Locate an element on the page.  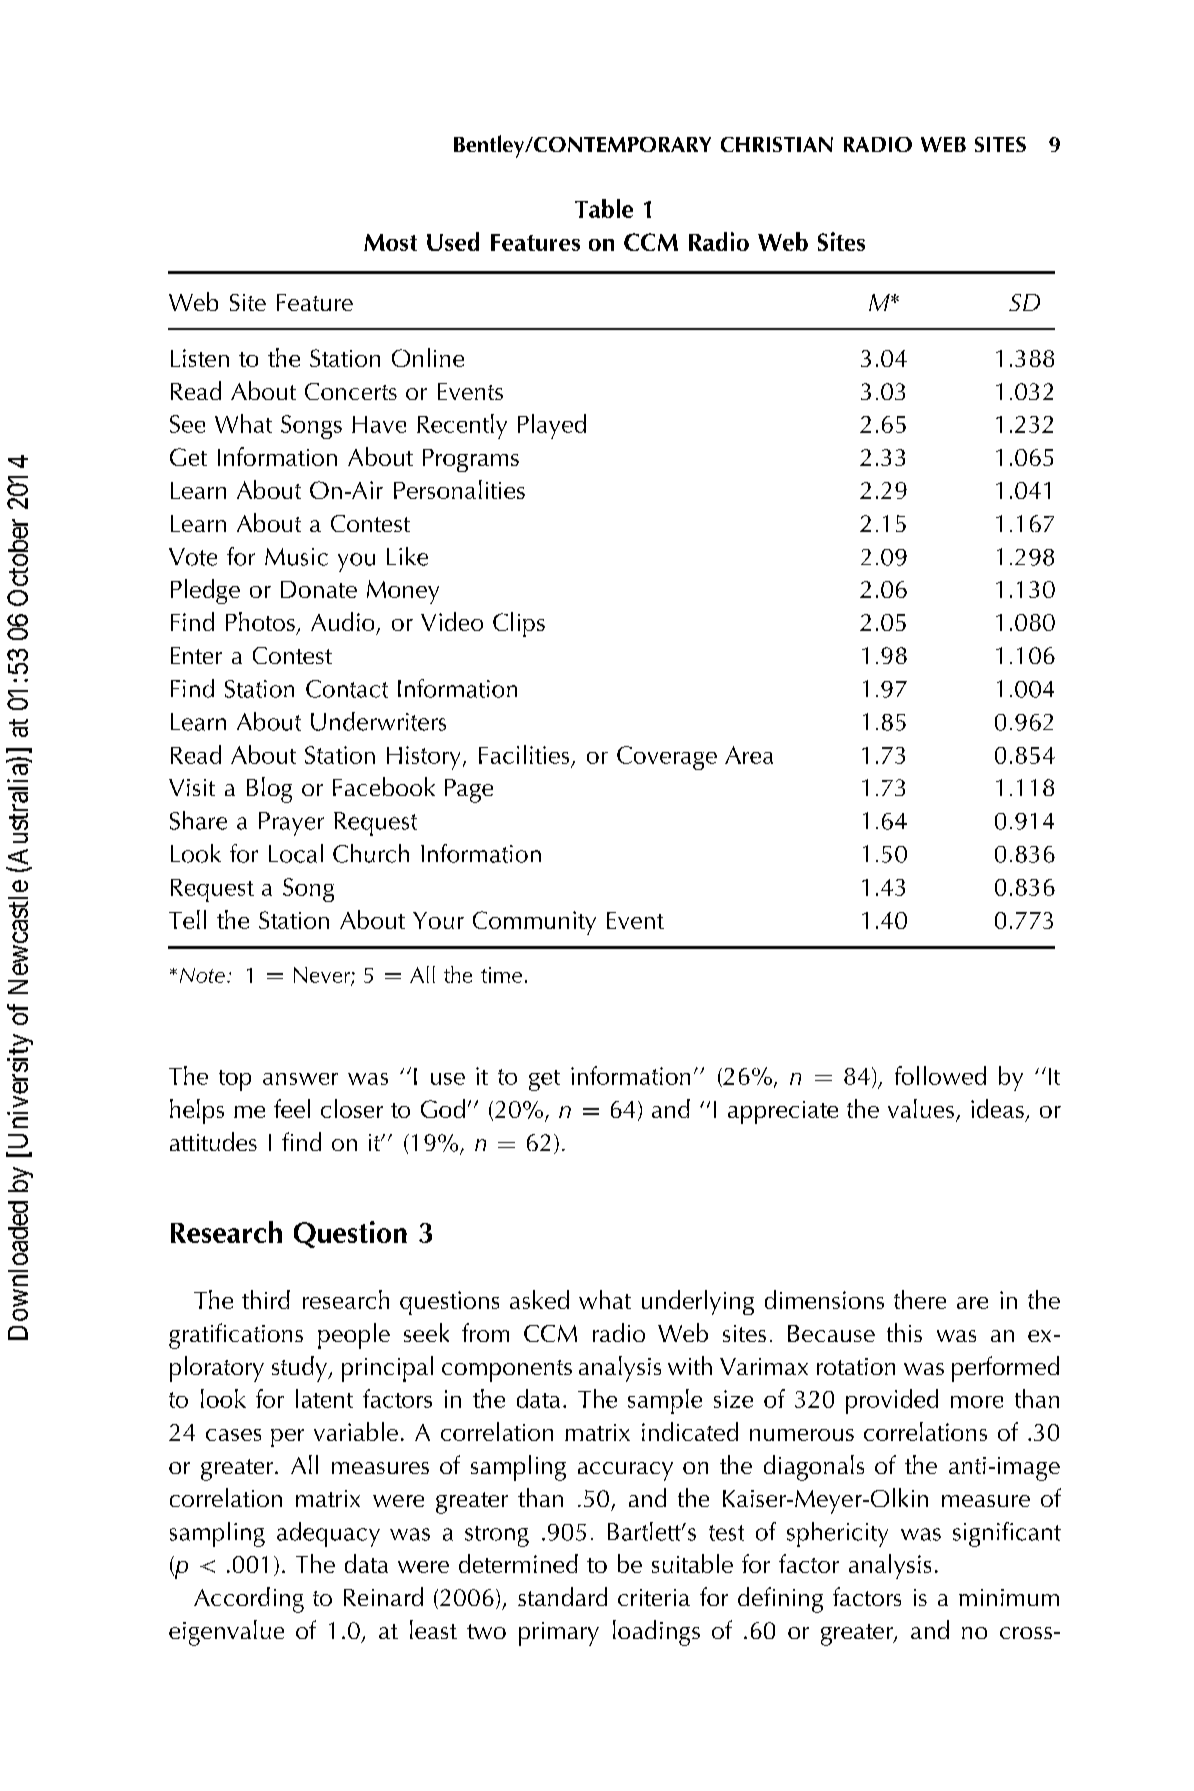
sphericity is located at coordinates (837, 1534).
